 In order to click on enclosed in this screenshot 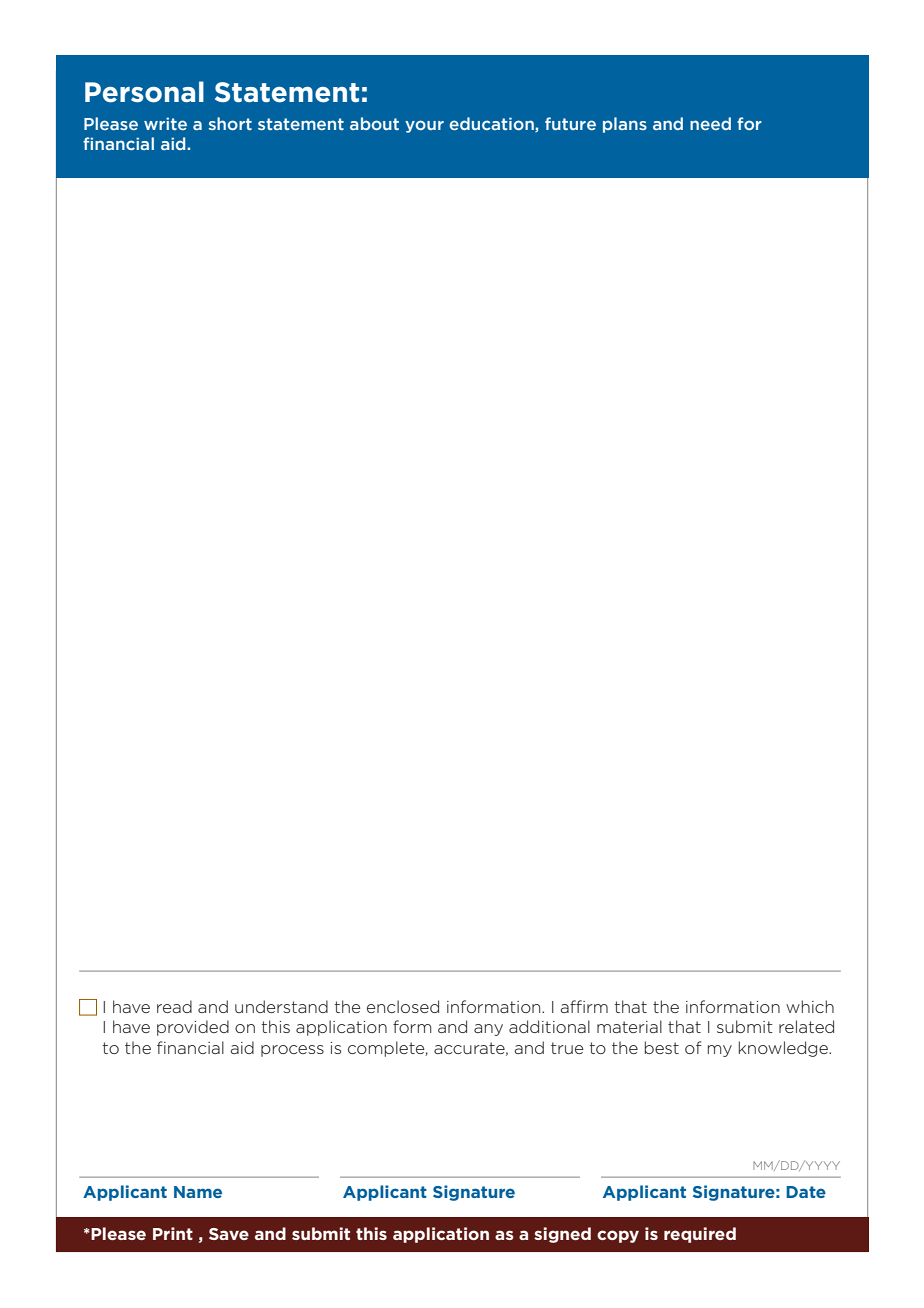, I will do `click(403, 1006)`.
